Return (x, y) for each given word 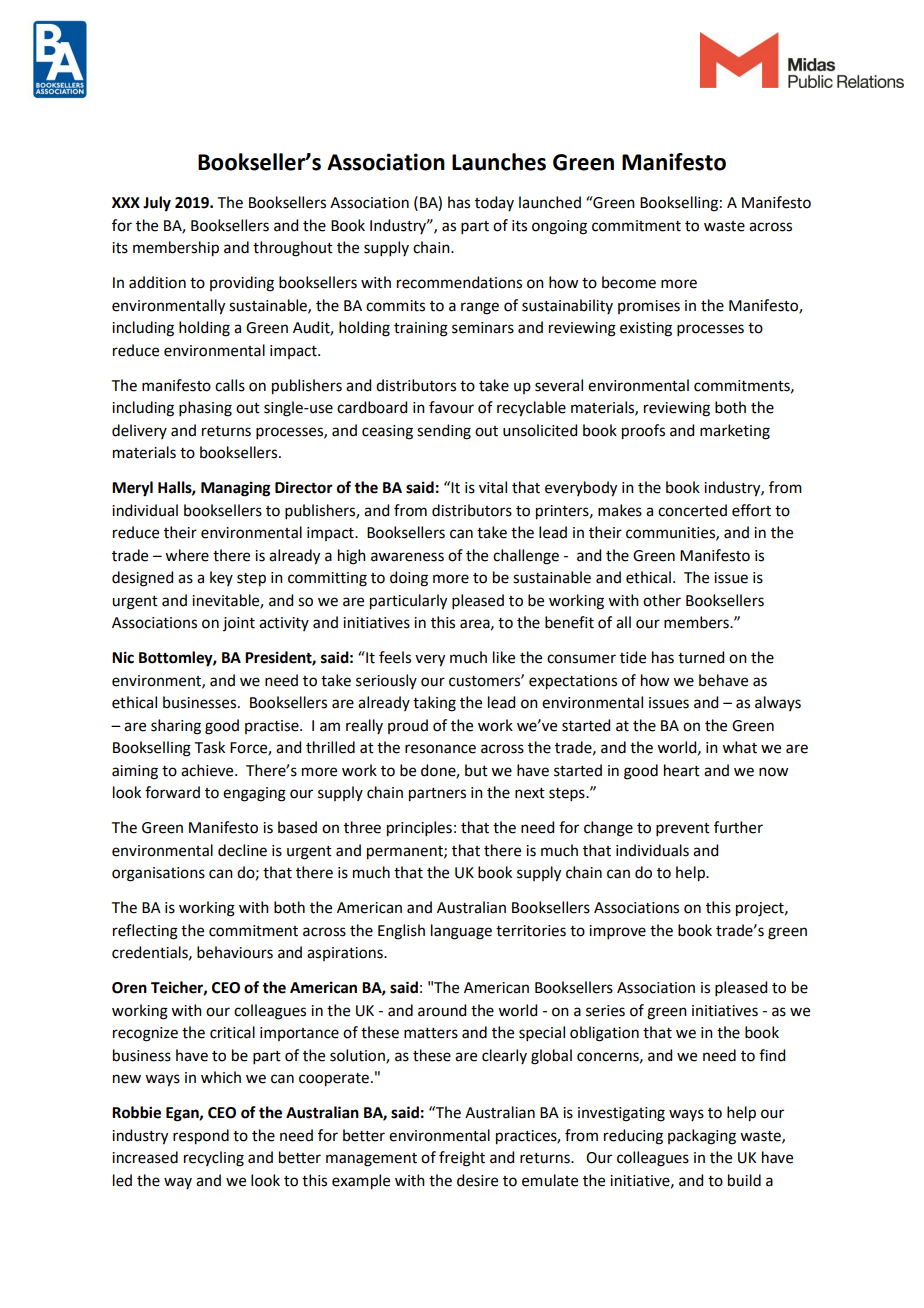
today (494, 203)
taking (434, 704)
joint (239, 624)
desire (477, 1180)
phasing (205, 409)
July (157, 204)
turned (701, 657)
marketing (735, 432)
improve (617, 932)
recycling (214, 1159)
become (629, 282)
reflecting (145, 932)
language (461, 932)
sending (444, 432)
